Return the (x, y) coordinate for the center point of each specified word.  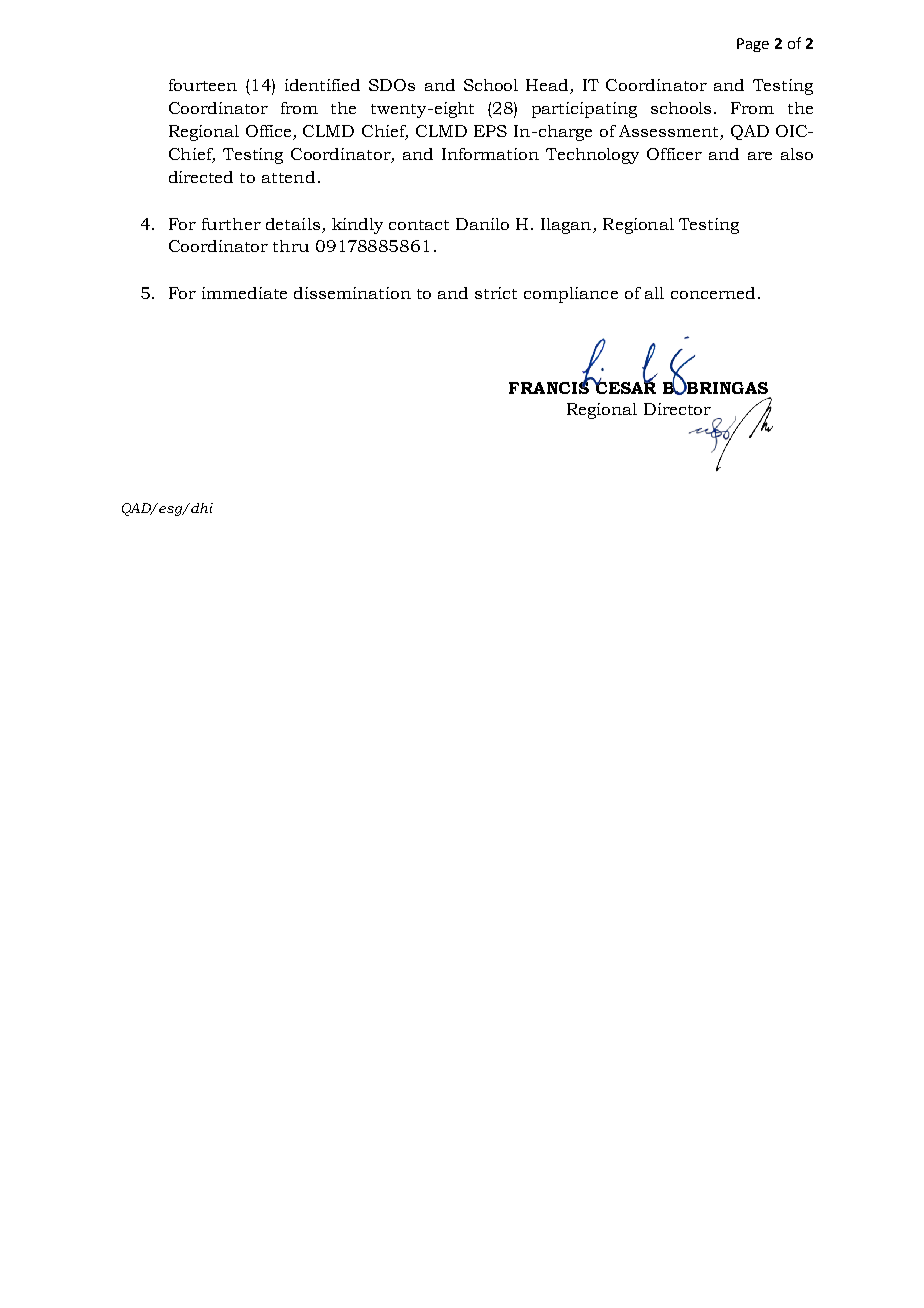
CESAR (624, 386)
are (760, 156)
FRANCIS (550, 386)
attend (288, 177)
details (293, 224)
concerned (713, 293)
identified (322, 85)
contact (419, 225)
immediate (244, 293)
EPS (490, 131)
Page (753, 45)
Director (677, 409)
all (654, 293)
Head (548, 86)
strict (496, 293)
